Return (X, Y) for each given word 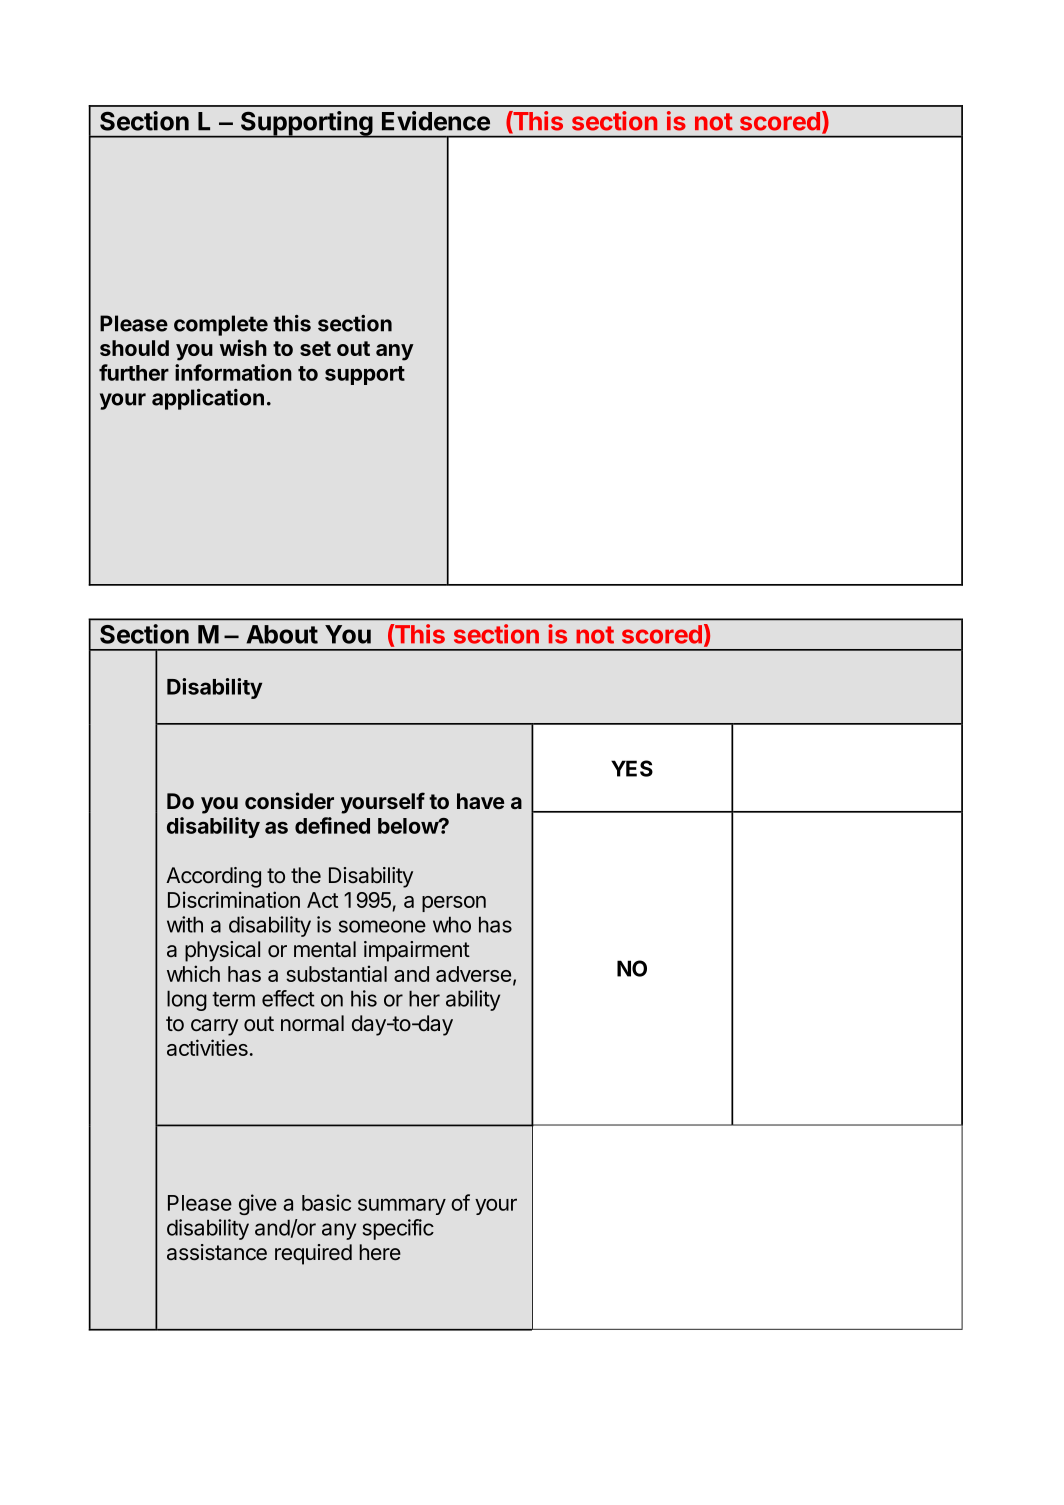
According (213, 877)
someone (382, 926)
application (208, 399)
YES (632, 768)
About (282, 634)
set (315, 348)
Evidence (436, 121)
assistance (217, 1252)
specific (398, 1229)
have (480, 801)
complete (221, 325)
